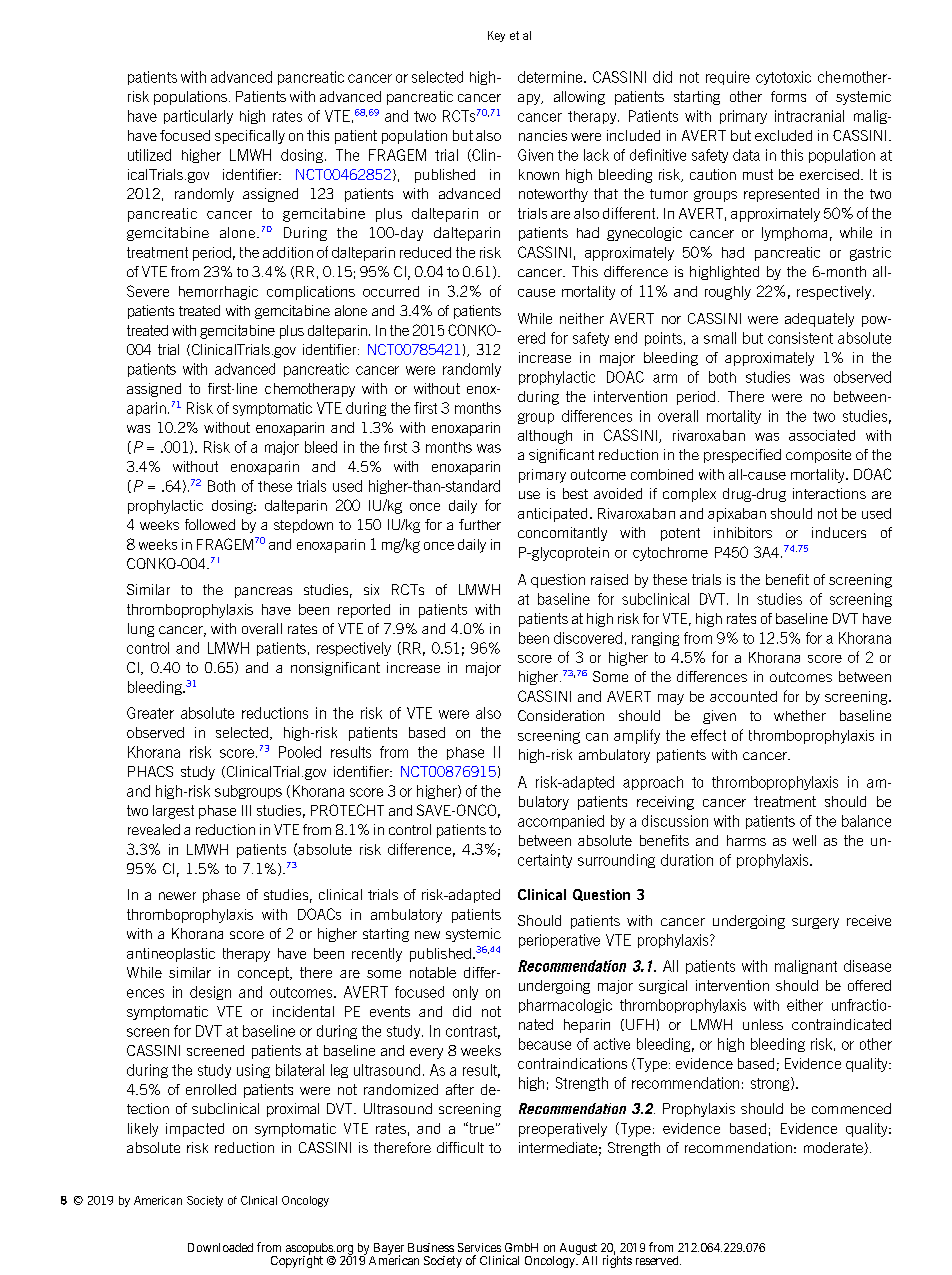 This page has height=1275, width=952. I want to click on moderate, so click(834, 1148).
